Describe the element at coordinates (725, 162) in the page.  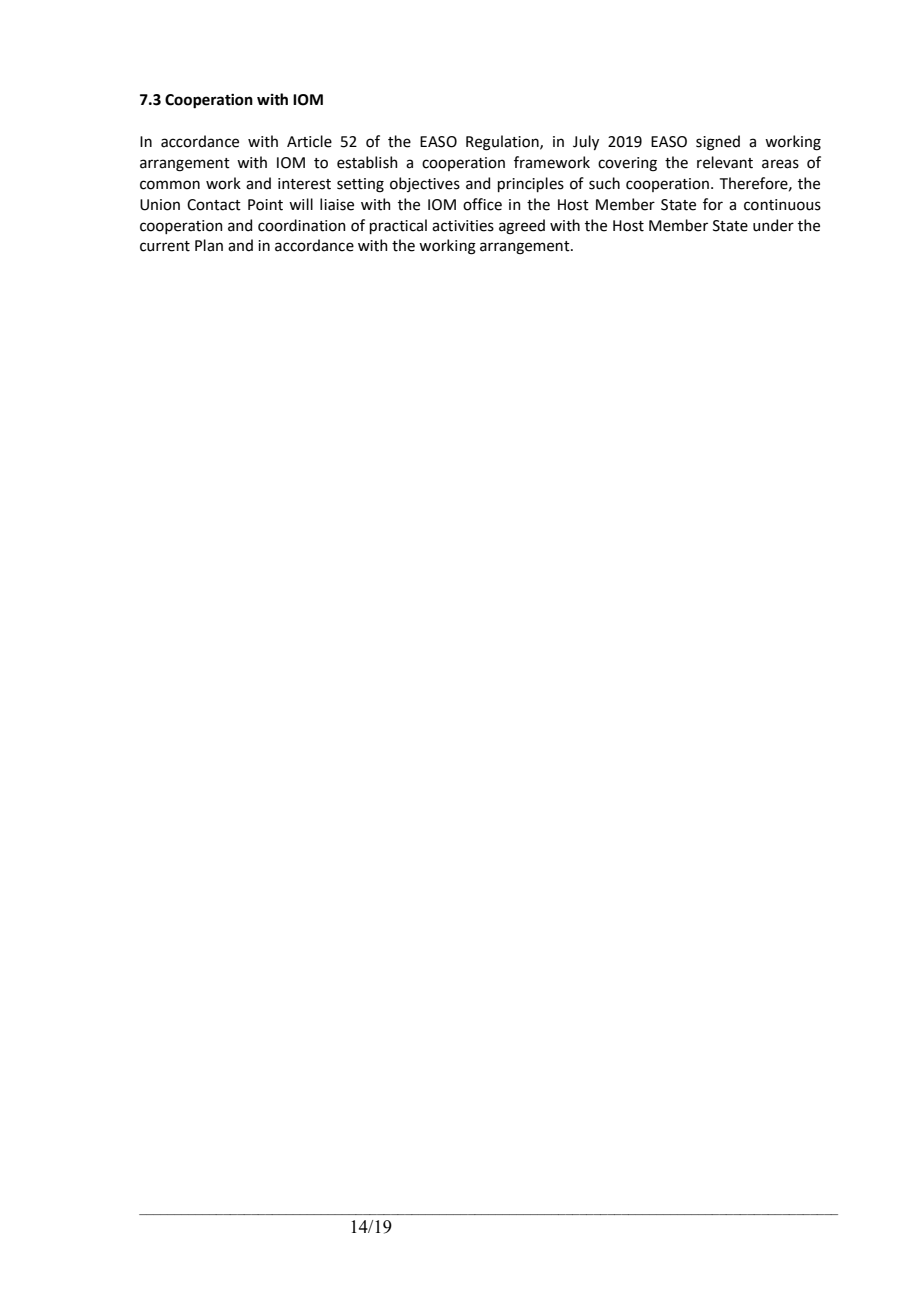
I see `relevant` at that location.
